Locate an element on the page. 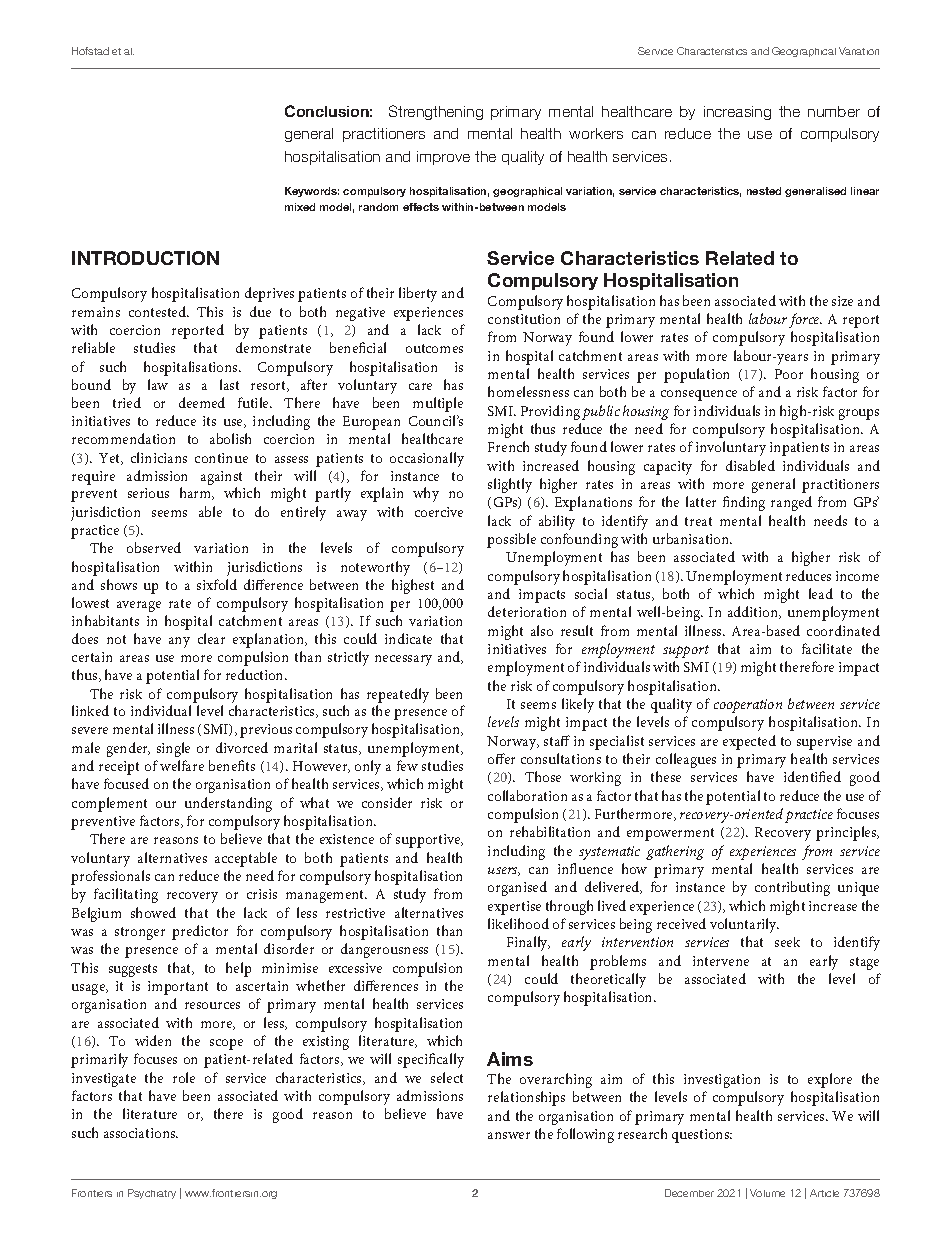  facilitate is located at coordinates (827, 648).
